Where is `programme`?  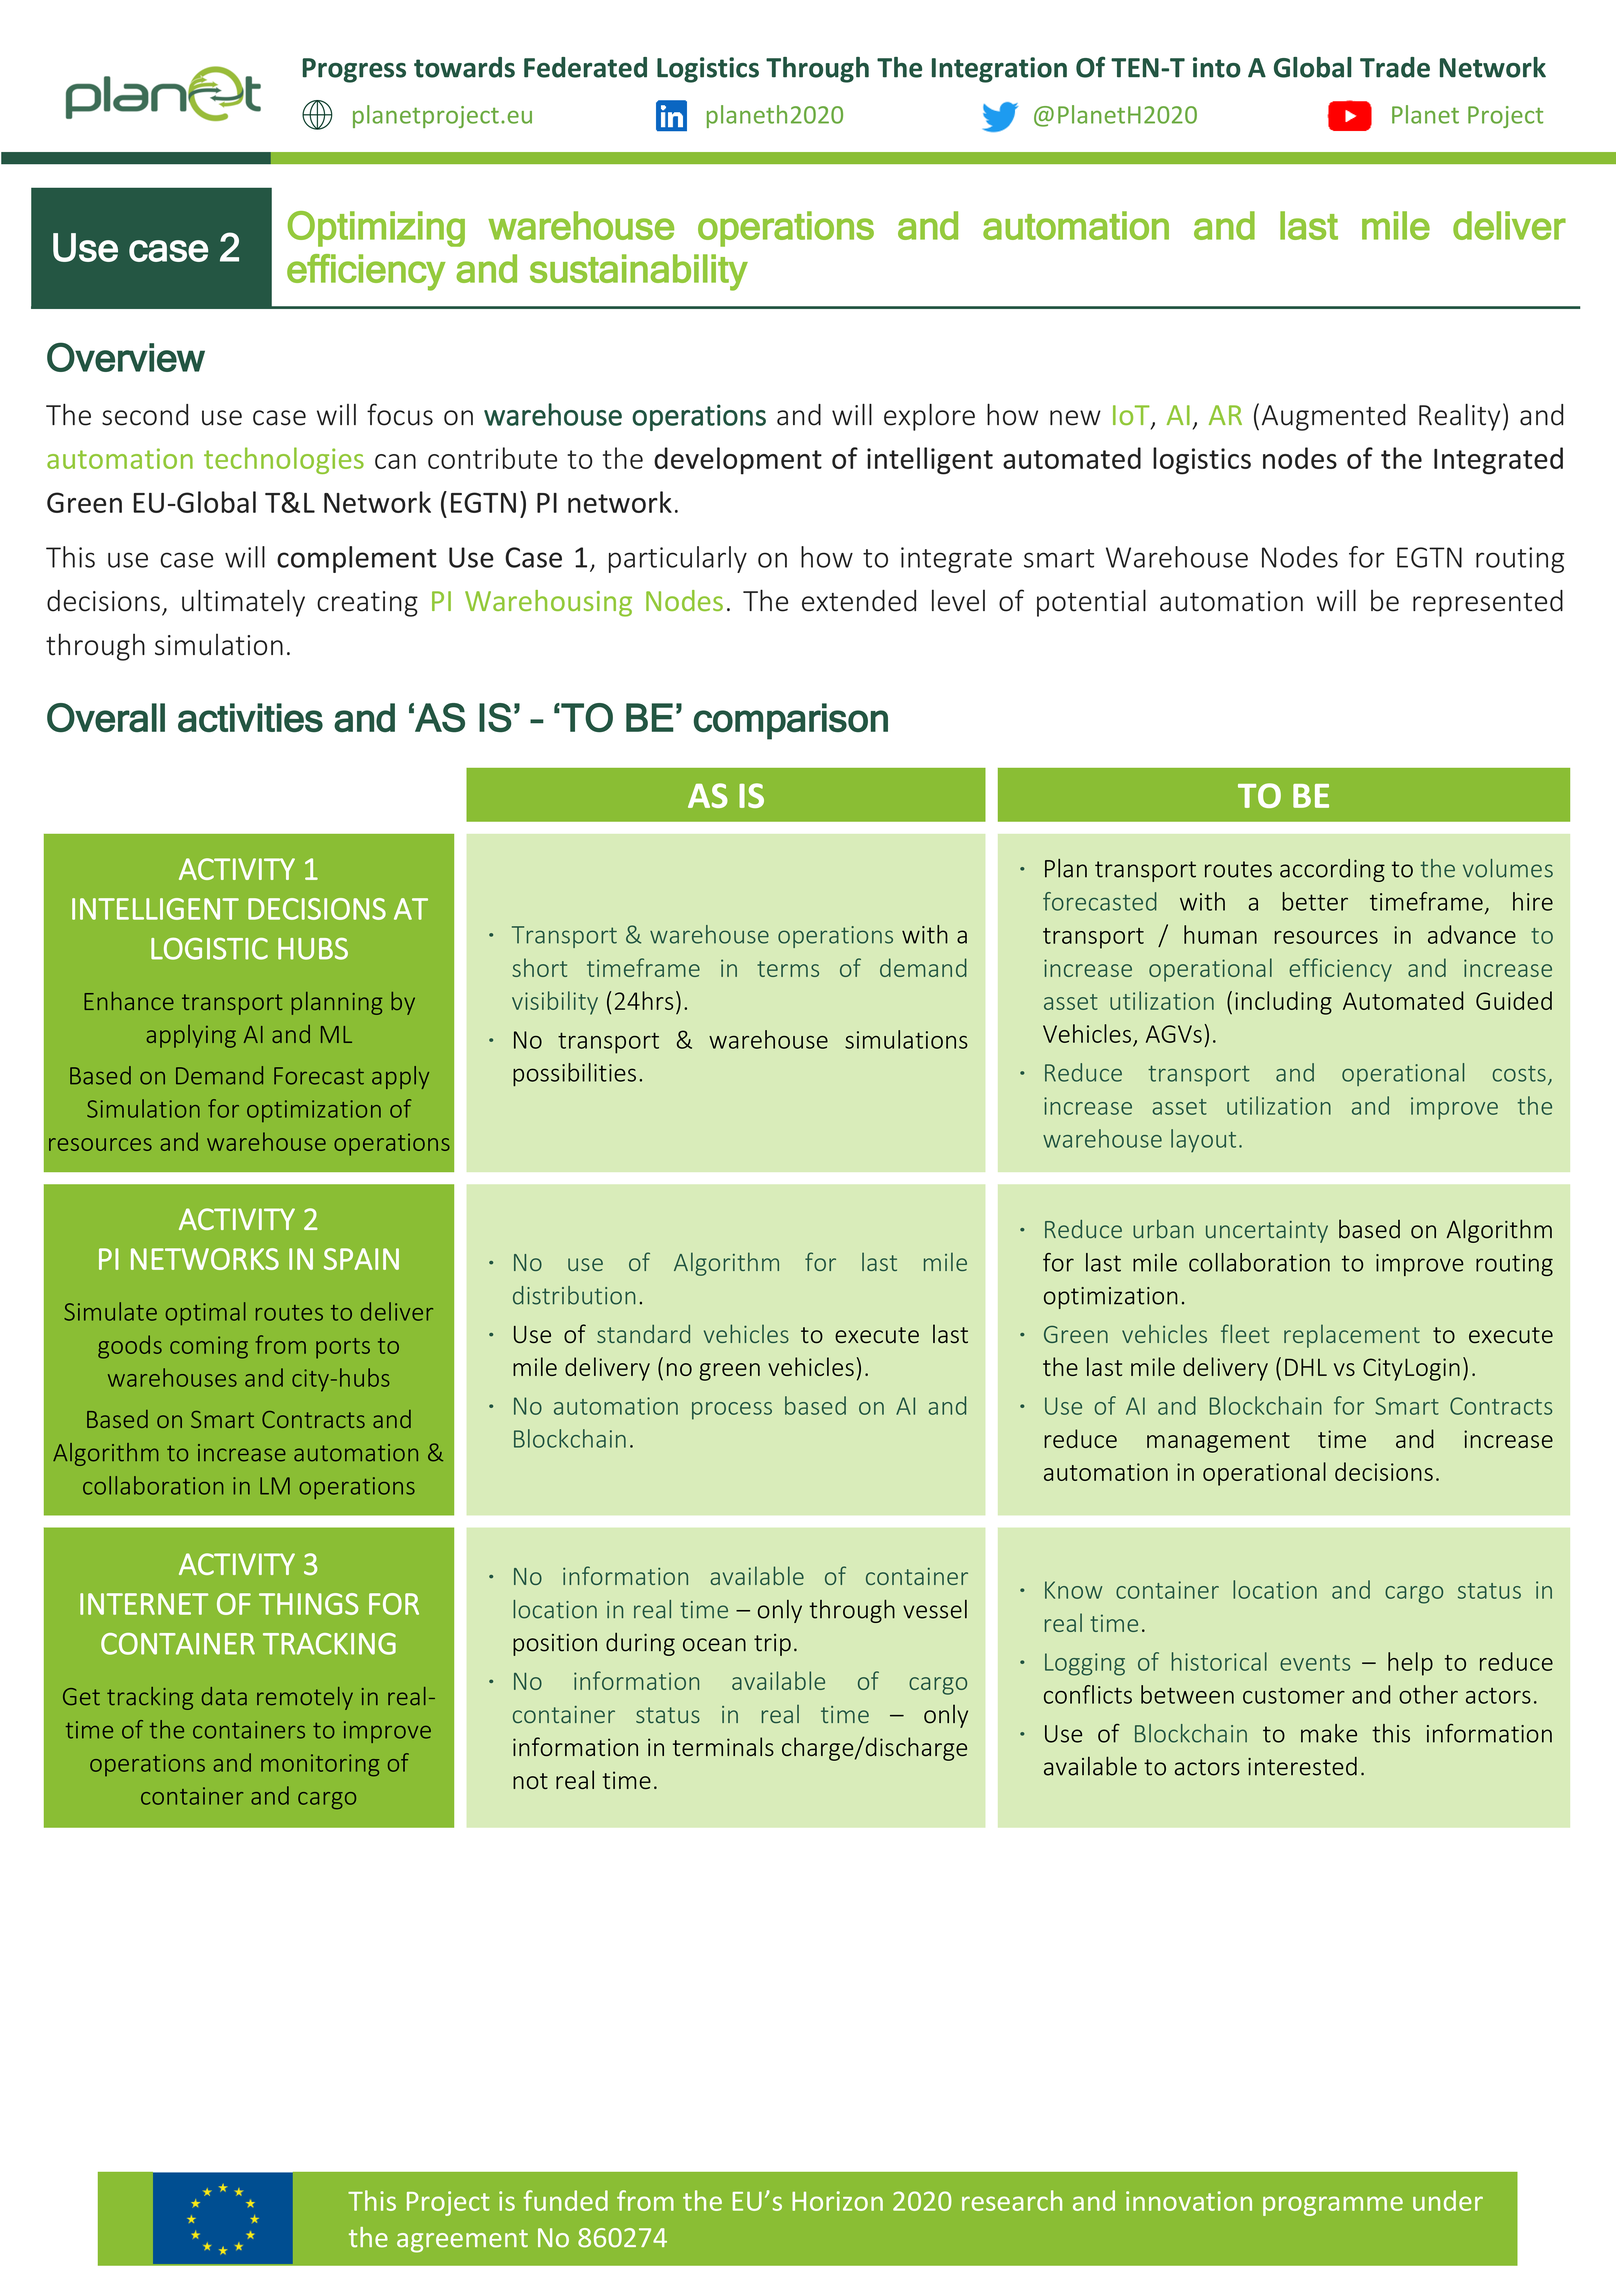 programme is located at coordinates (1333, 2206).
